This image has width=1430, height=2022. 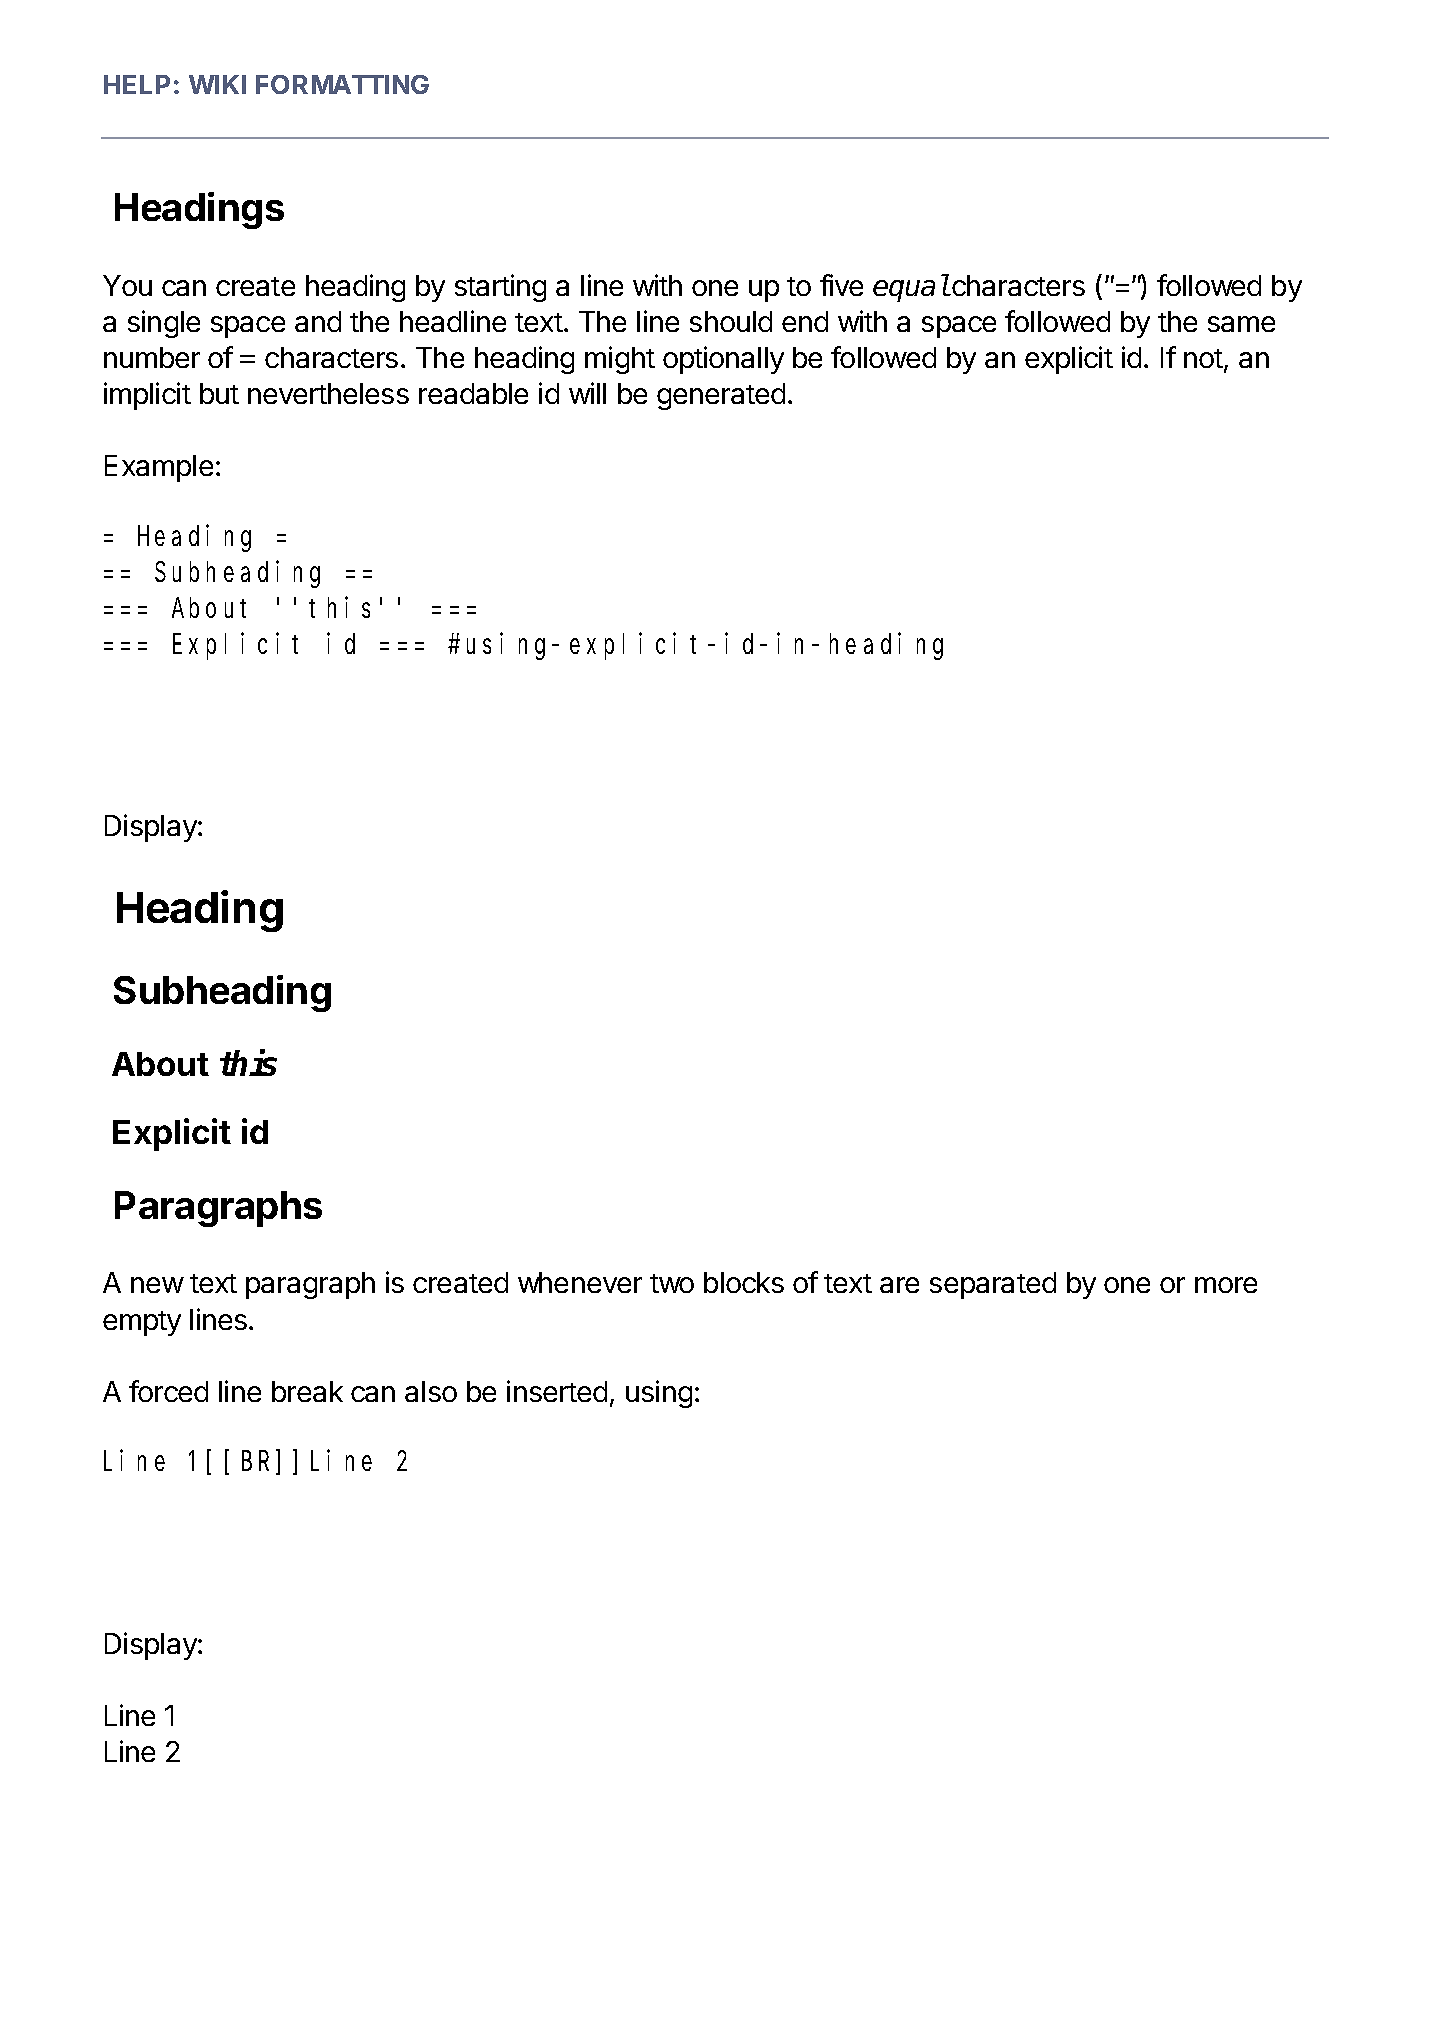 What do you see at coordinates (841, 285) in the image?
I see `five` at bounding box center [841, 285].
